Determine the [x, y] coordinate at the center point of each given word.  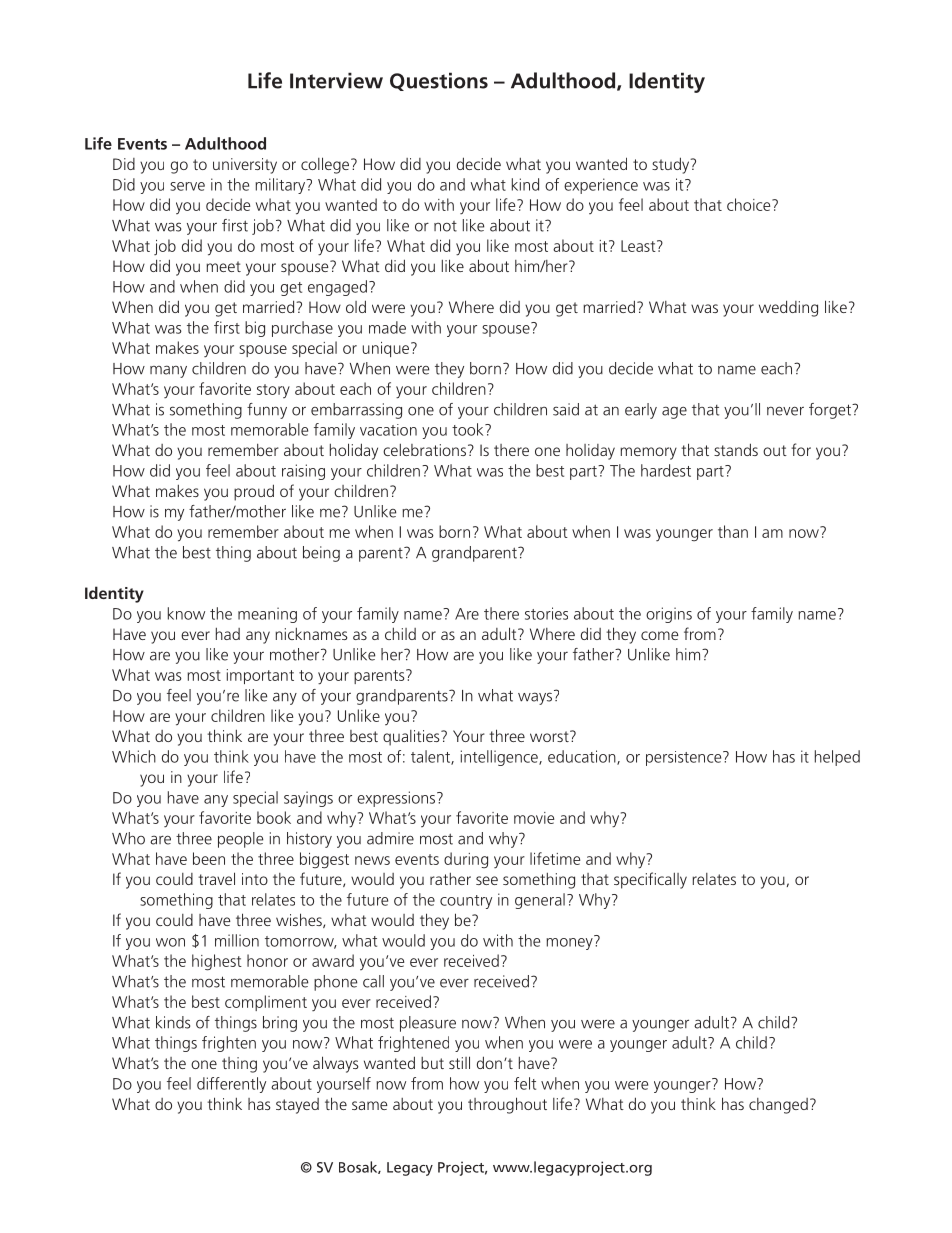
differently [231, 1085]
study [672, 165]
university [245, 166]
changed [778, 1106]
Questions [439, 81]
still [459, 1062]
